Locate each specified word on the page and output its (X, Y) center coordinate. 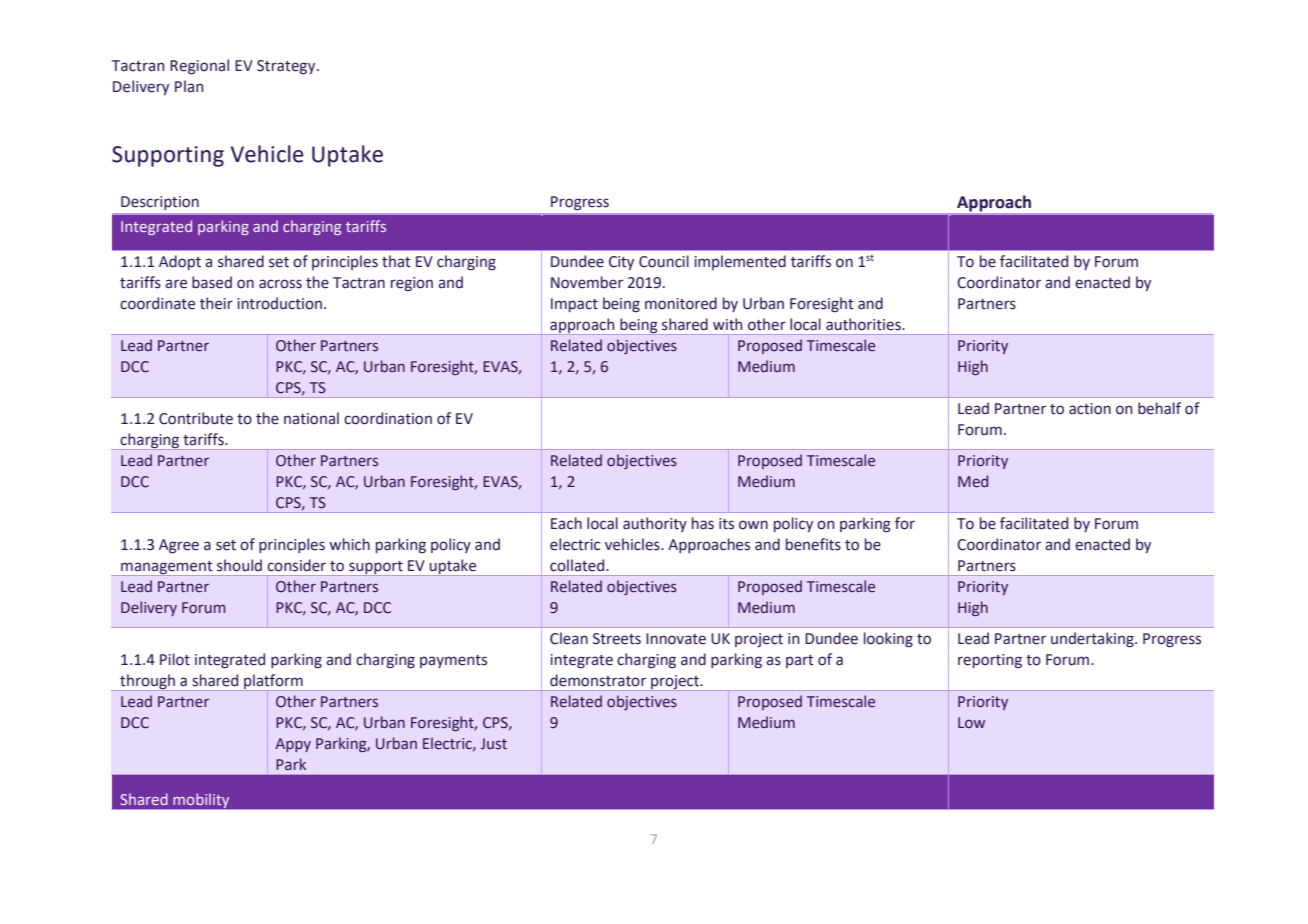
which (349, 544)
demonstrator (598, 680)
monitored (681, 303)
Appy (293, 745)
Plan (189, 86)
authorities (864, 324)
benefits (813, 544)
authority (655, 524)
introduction (279, 303)
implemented (740, 262)
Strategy (287, 67)
